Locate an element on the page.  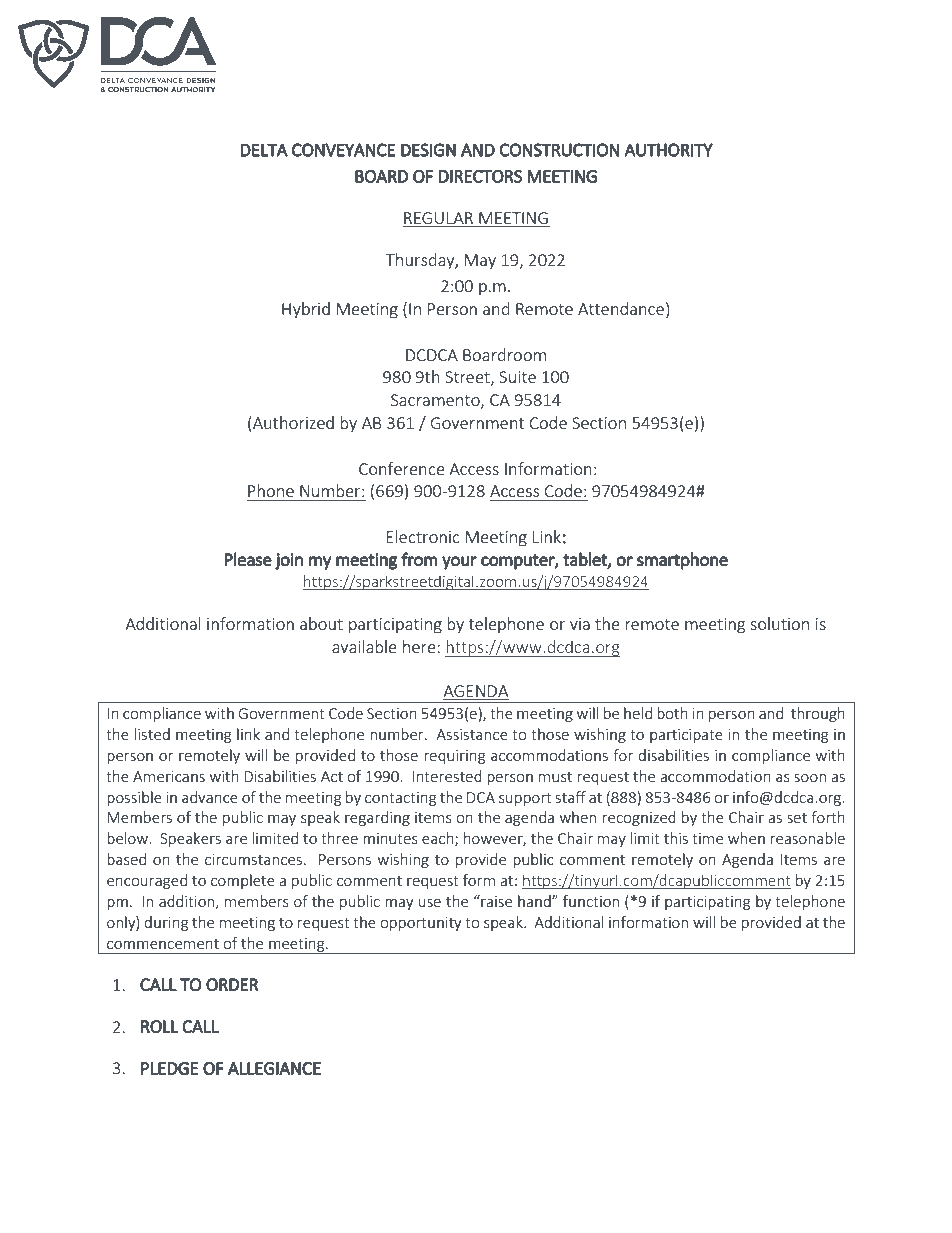
solution is located at coordinates (779, 623).
